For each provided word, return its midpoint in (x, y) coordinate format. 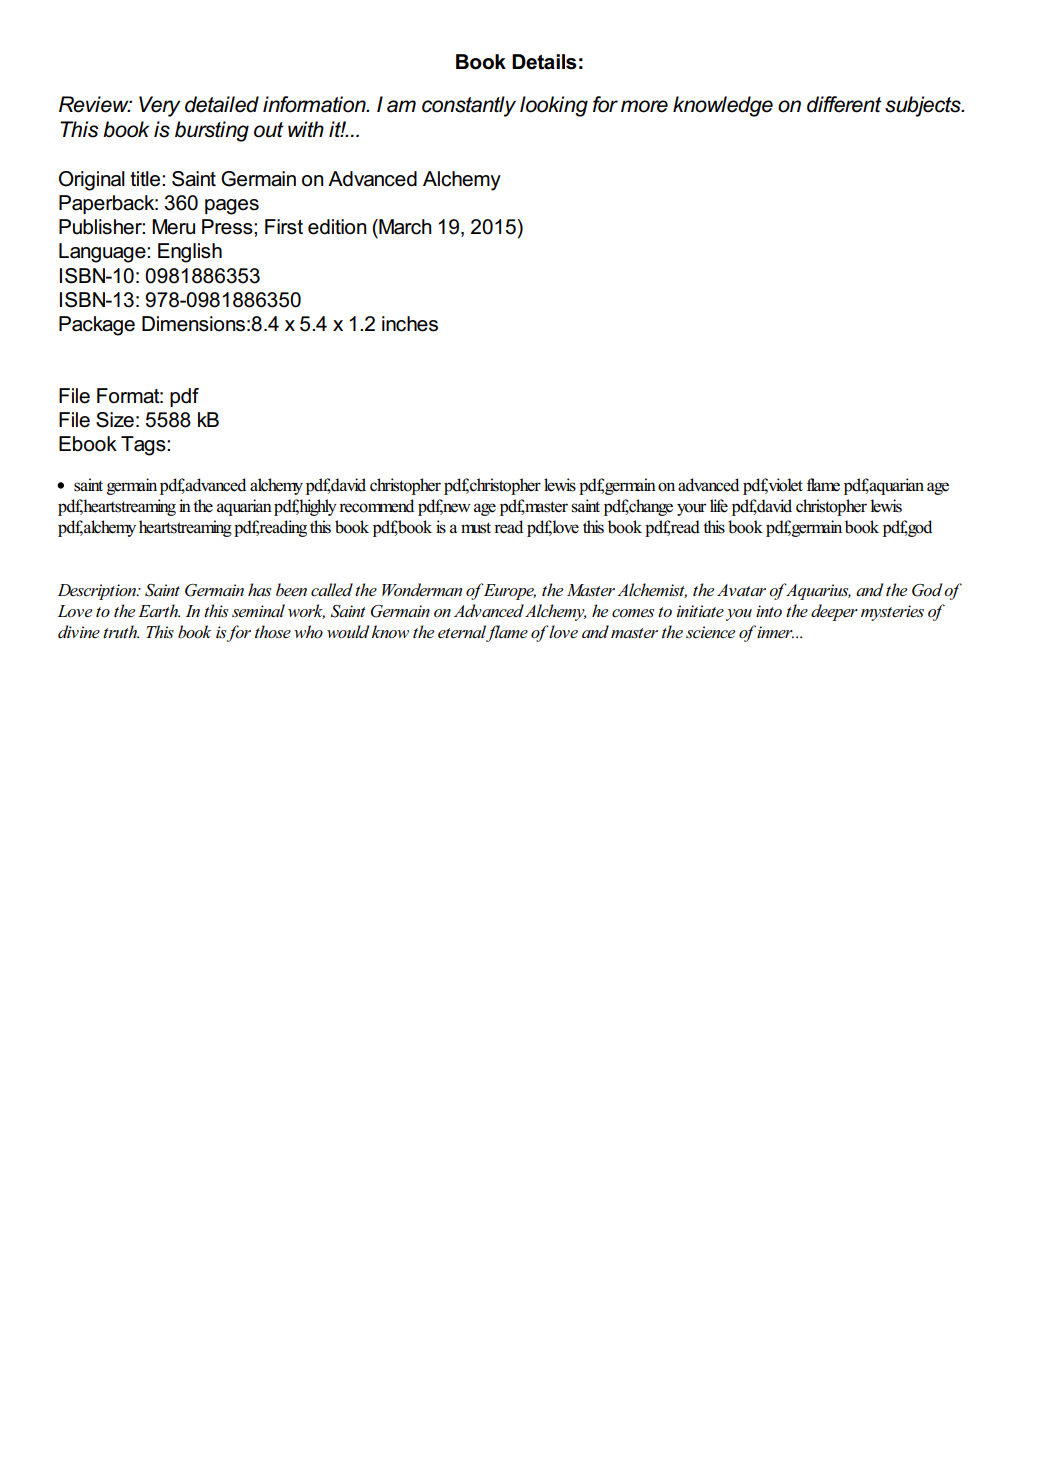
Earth (159, 610)
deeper (834, 612)
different (844, 104)
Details (544, 62)
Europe (509, 592)
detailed (222, 104)
